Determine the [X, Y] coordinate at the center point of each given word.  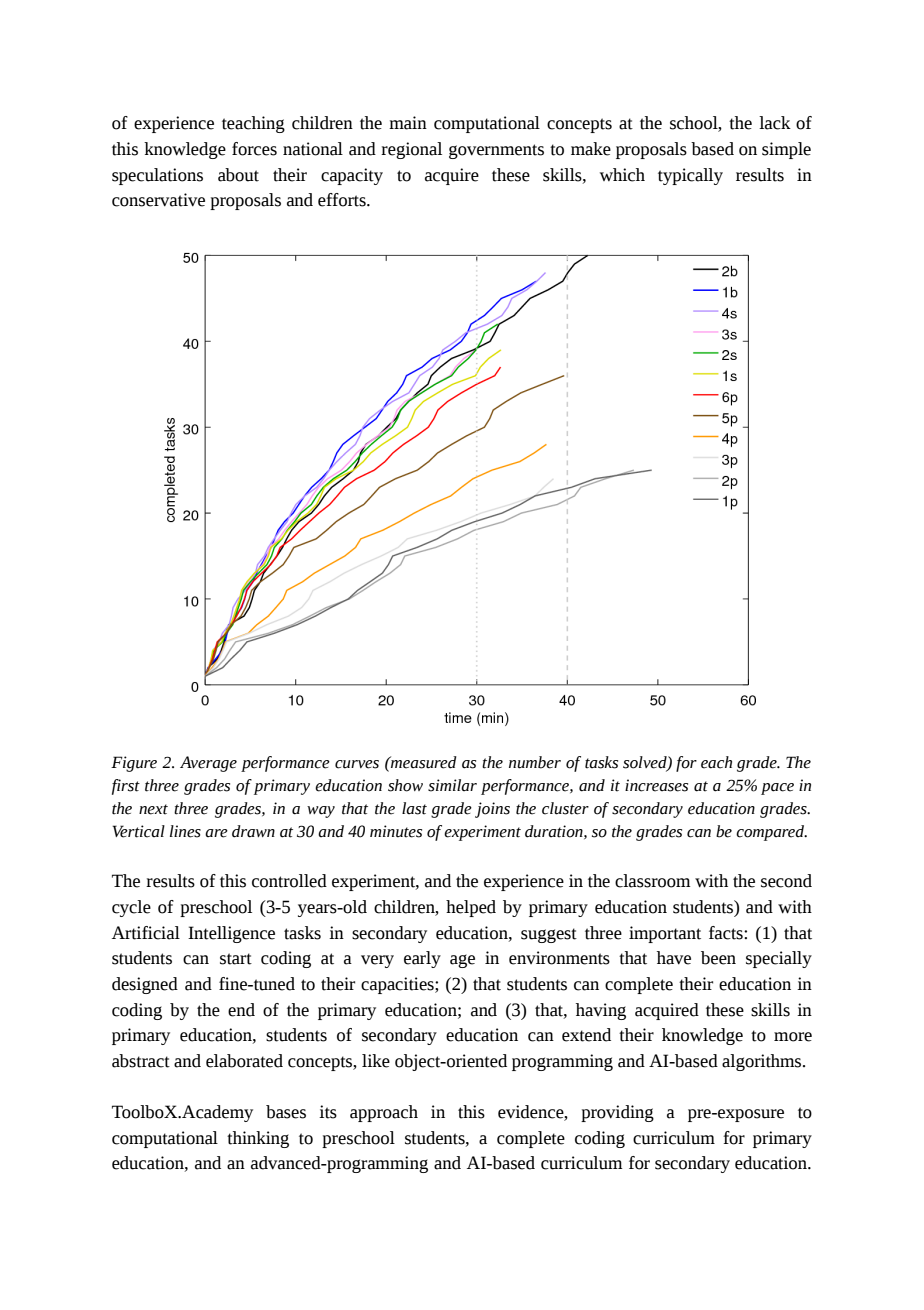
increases [656, 785]
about [238, 175]
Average [208, 764]
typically [690, 176]
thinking [258, 1139]
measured [423, 762]
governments [496, 151]
